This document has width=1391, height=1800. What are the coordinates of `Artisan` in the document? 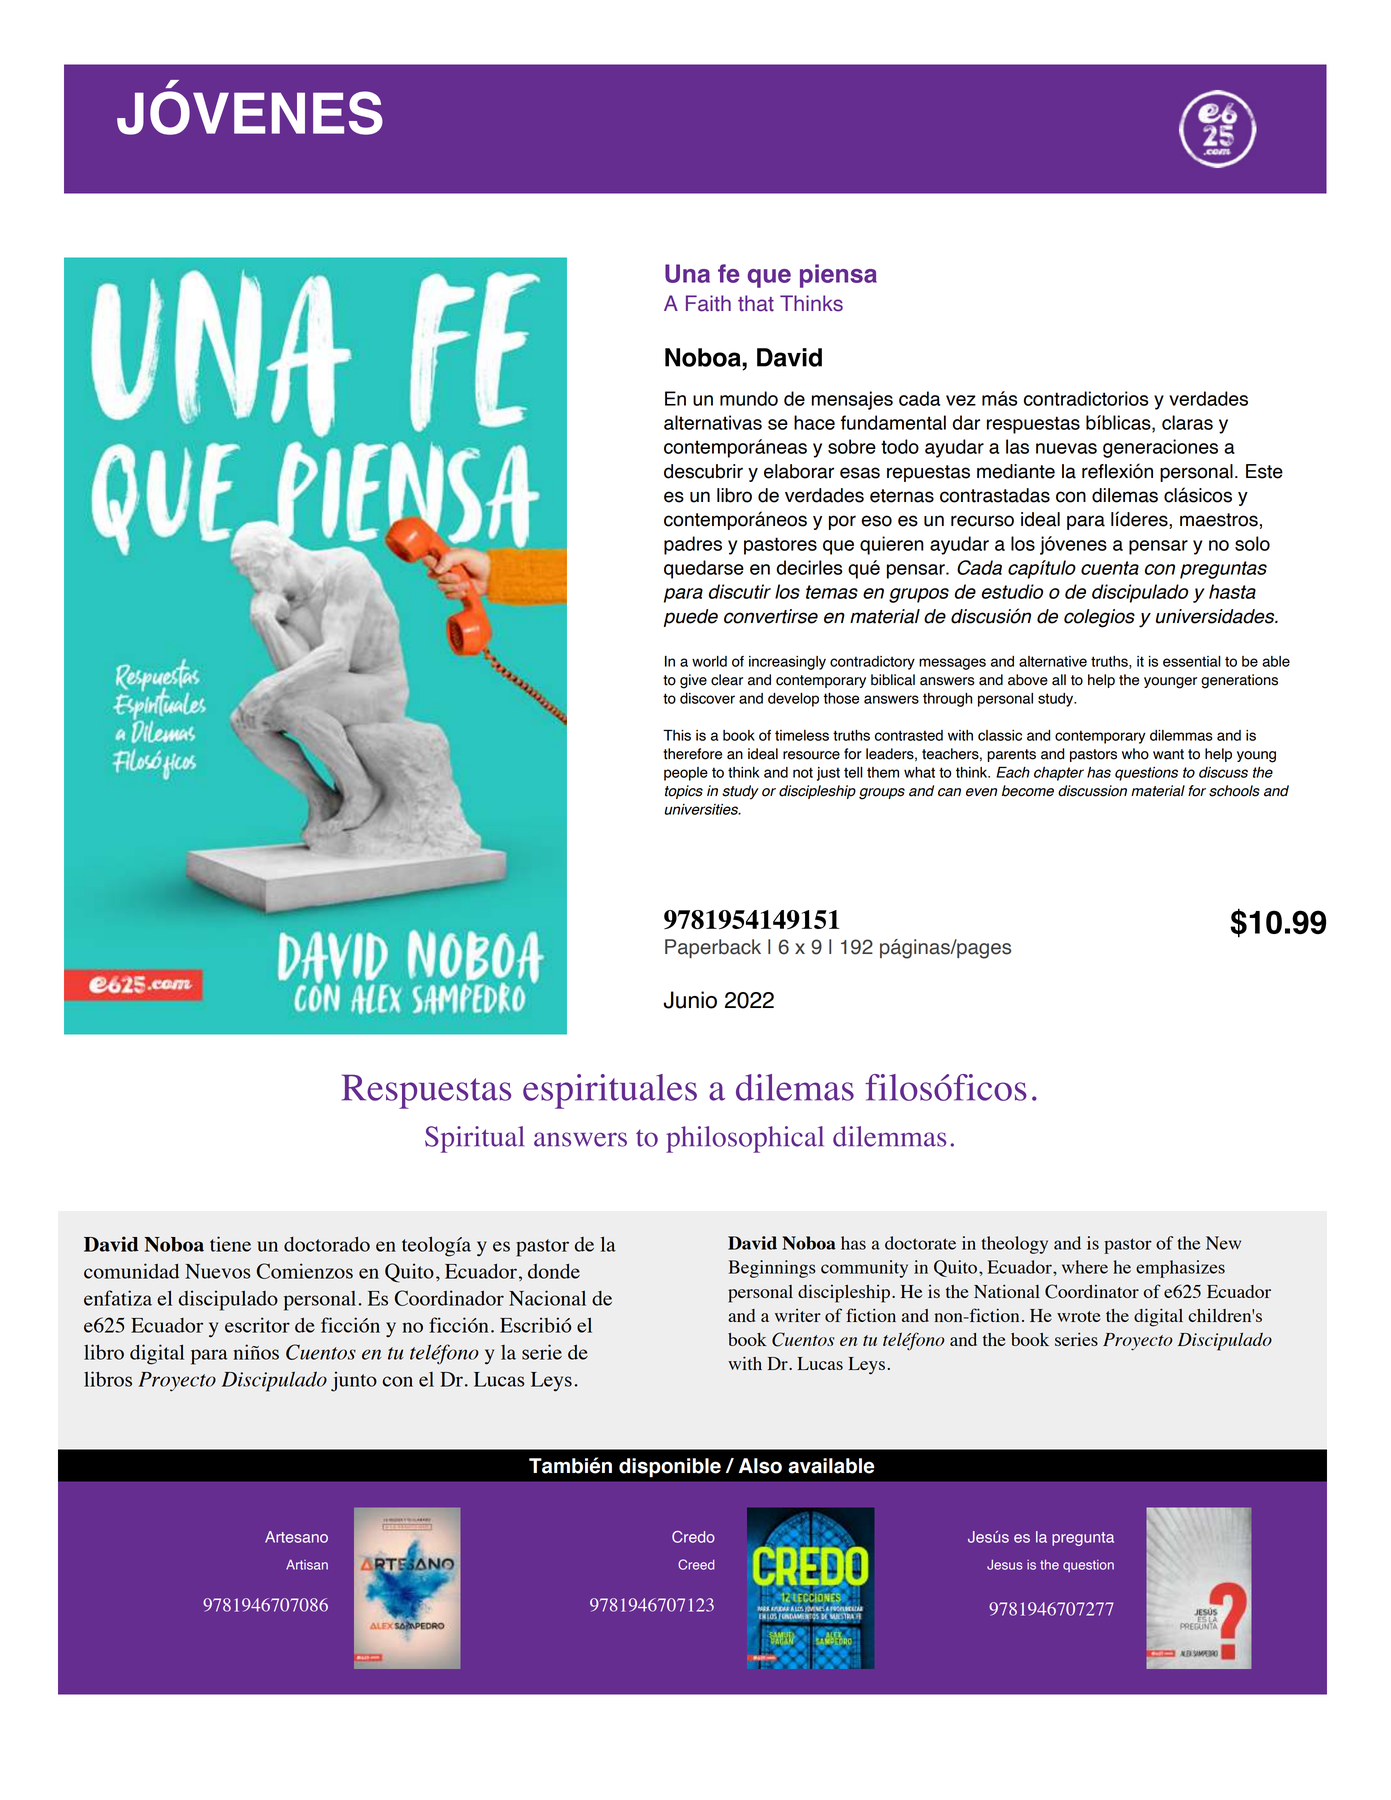 It's located at (307, 1564).
